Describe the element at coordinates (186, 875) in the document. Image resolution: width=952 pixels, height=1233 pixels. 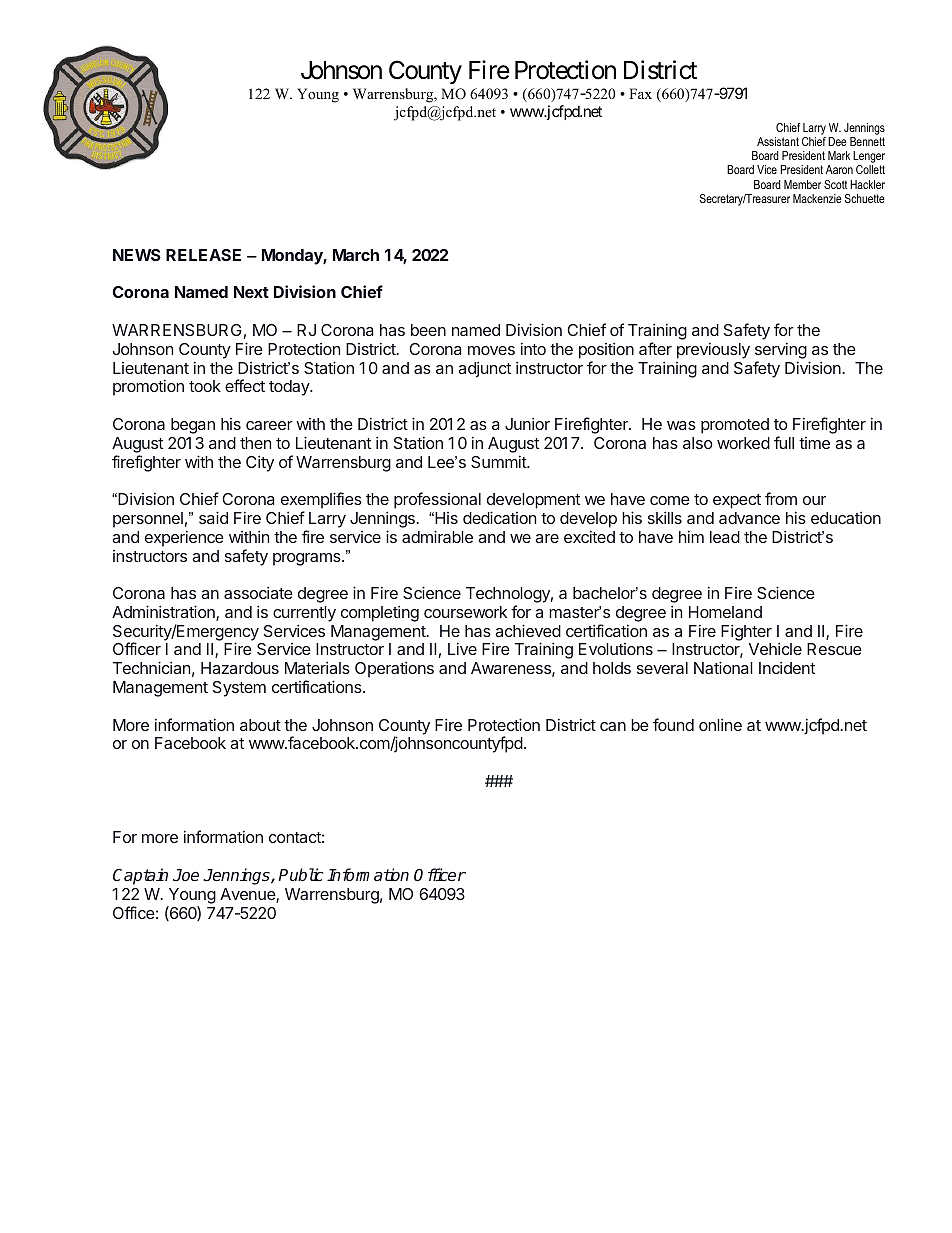
I see `Joe` at that location.
